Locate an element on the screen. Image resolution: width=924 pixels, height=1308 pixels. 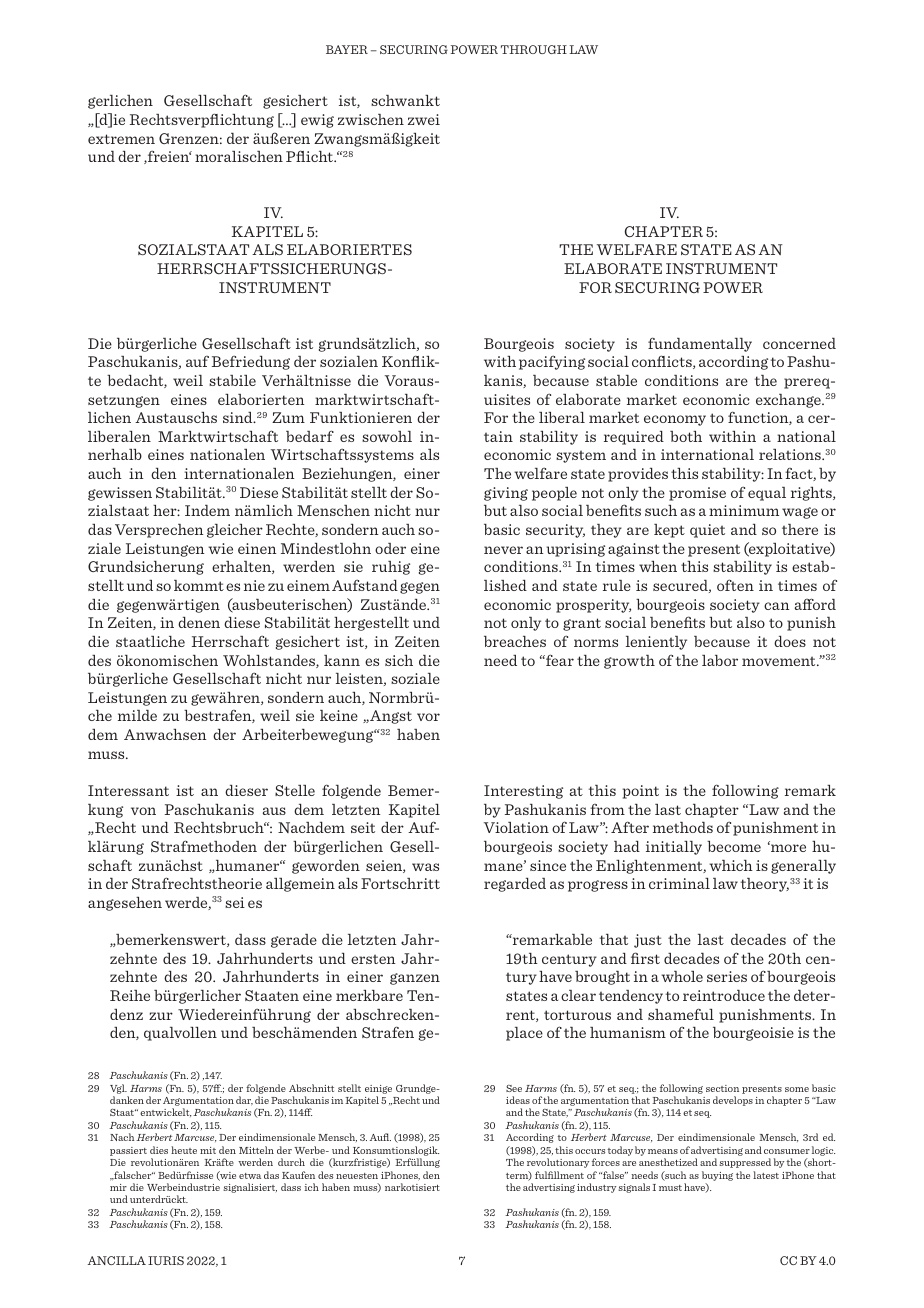
does is located at coordinates (790, 641).
